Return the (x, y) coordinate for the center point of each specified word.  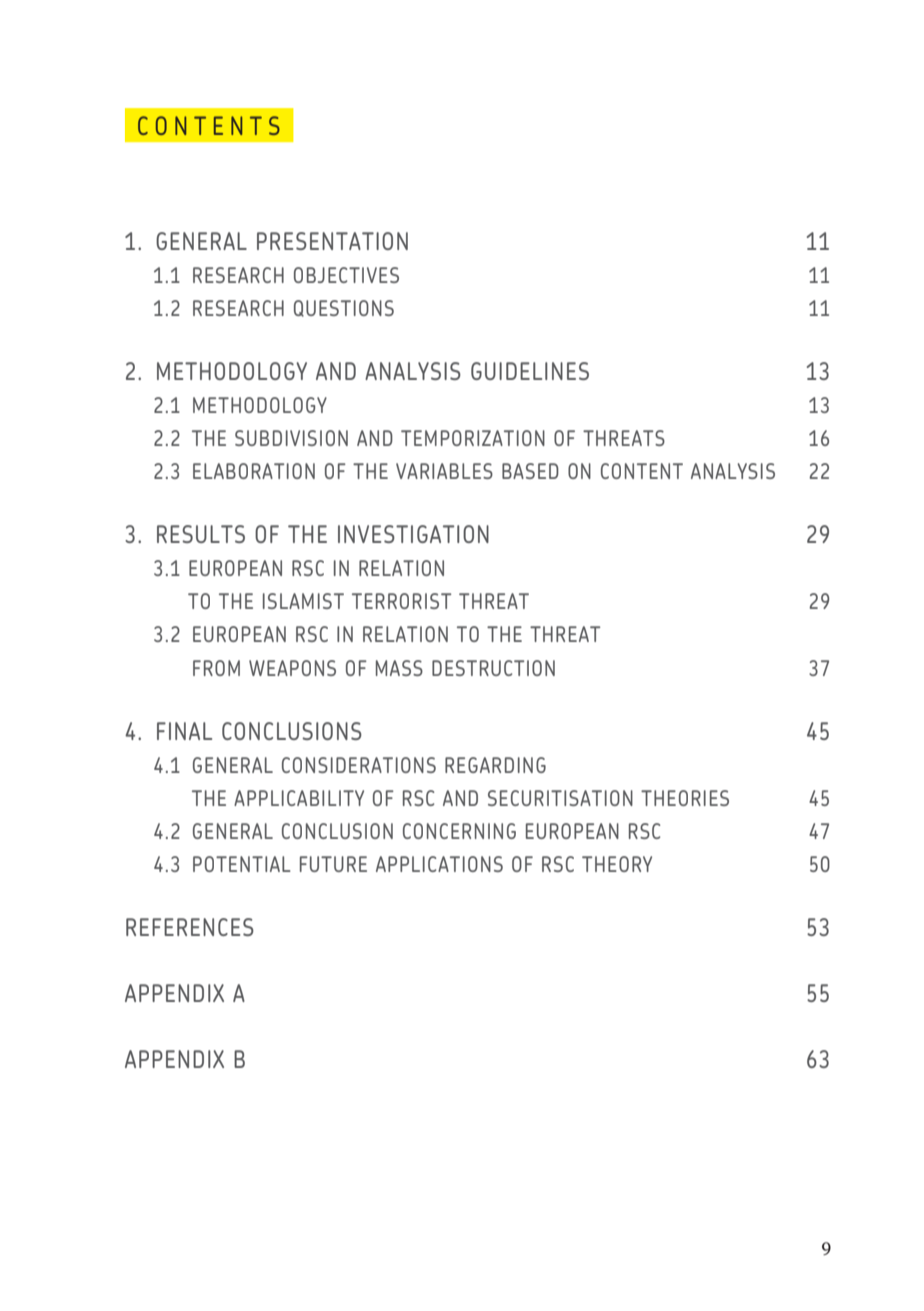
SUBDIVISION (291, 438)
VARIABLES (444, 471)
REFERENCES (190, 927)
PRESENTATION (332, 241)
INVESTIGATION (413, 534)
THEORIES (685, 798)
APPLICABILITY (299, 798)
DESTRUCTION (493, 668)
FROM (216, 668)
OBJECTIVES (346, 275)
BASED (530, 471)
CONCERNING (459, 831)
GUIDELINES (530, 371)
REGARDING (495, 765)
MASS (399, 668)
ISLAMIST (303, 601)
